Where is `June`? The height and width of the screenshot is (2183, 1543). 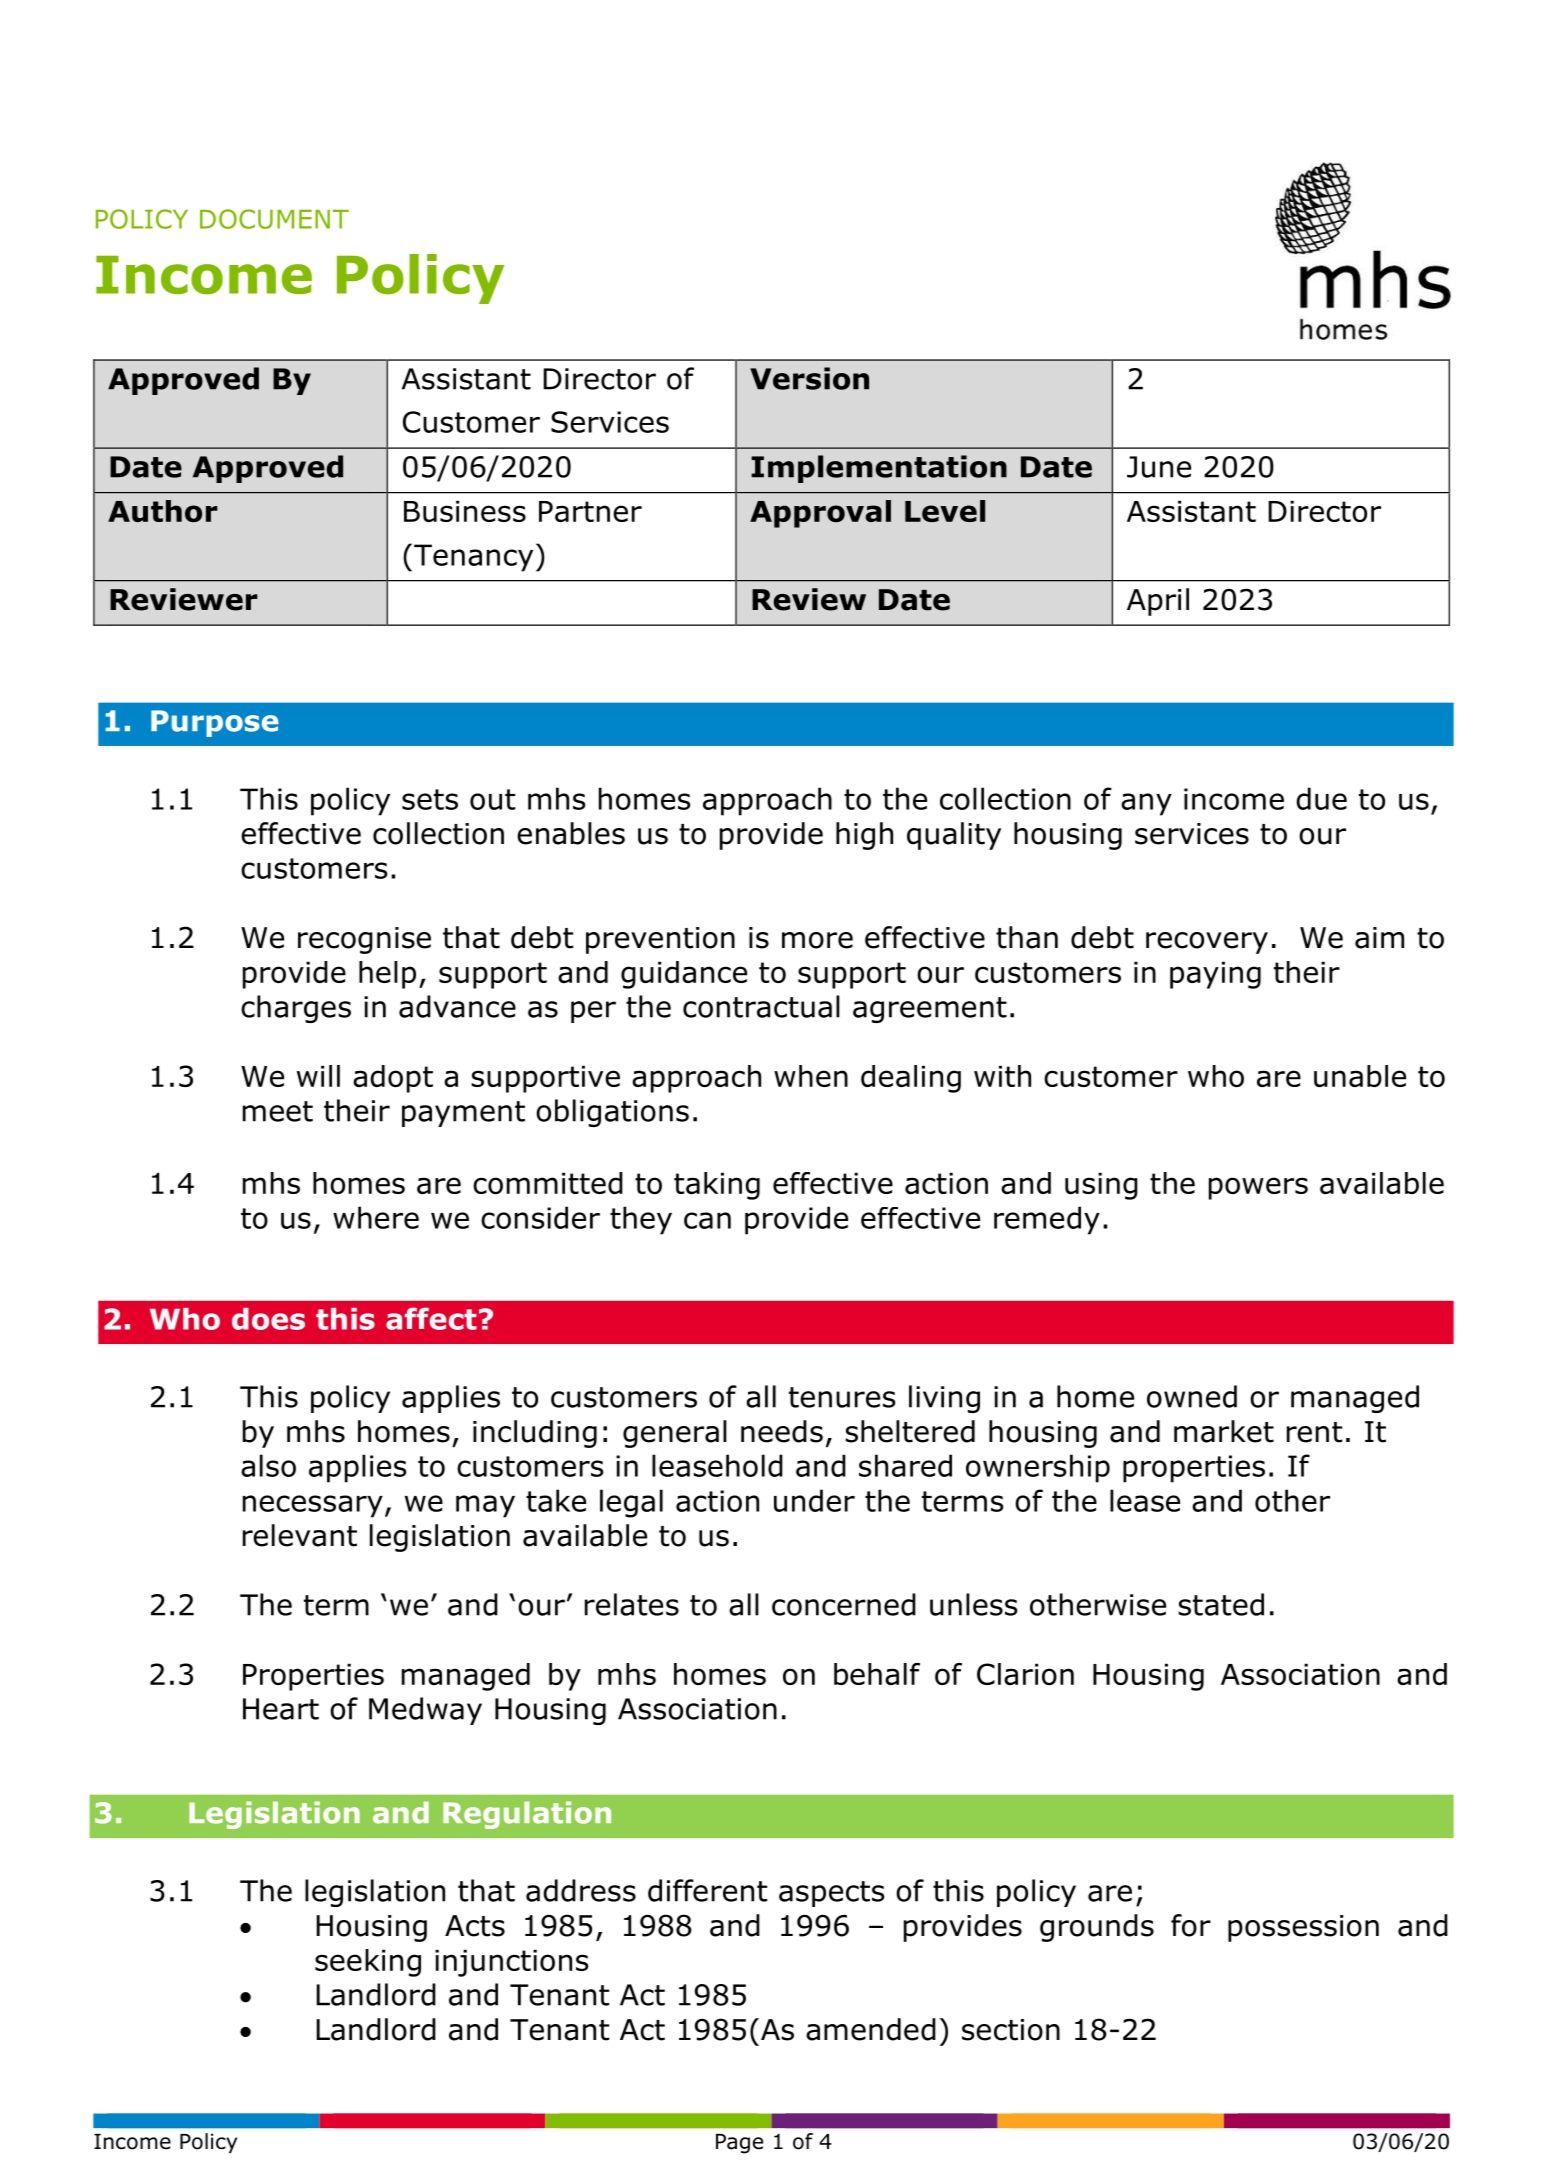
June is located at coordinates (1159, 467).
